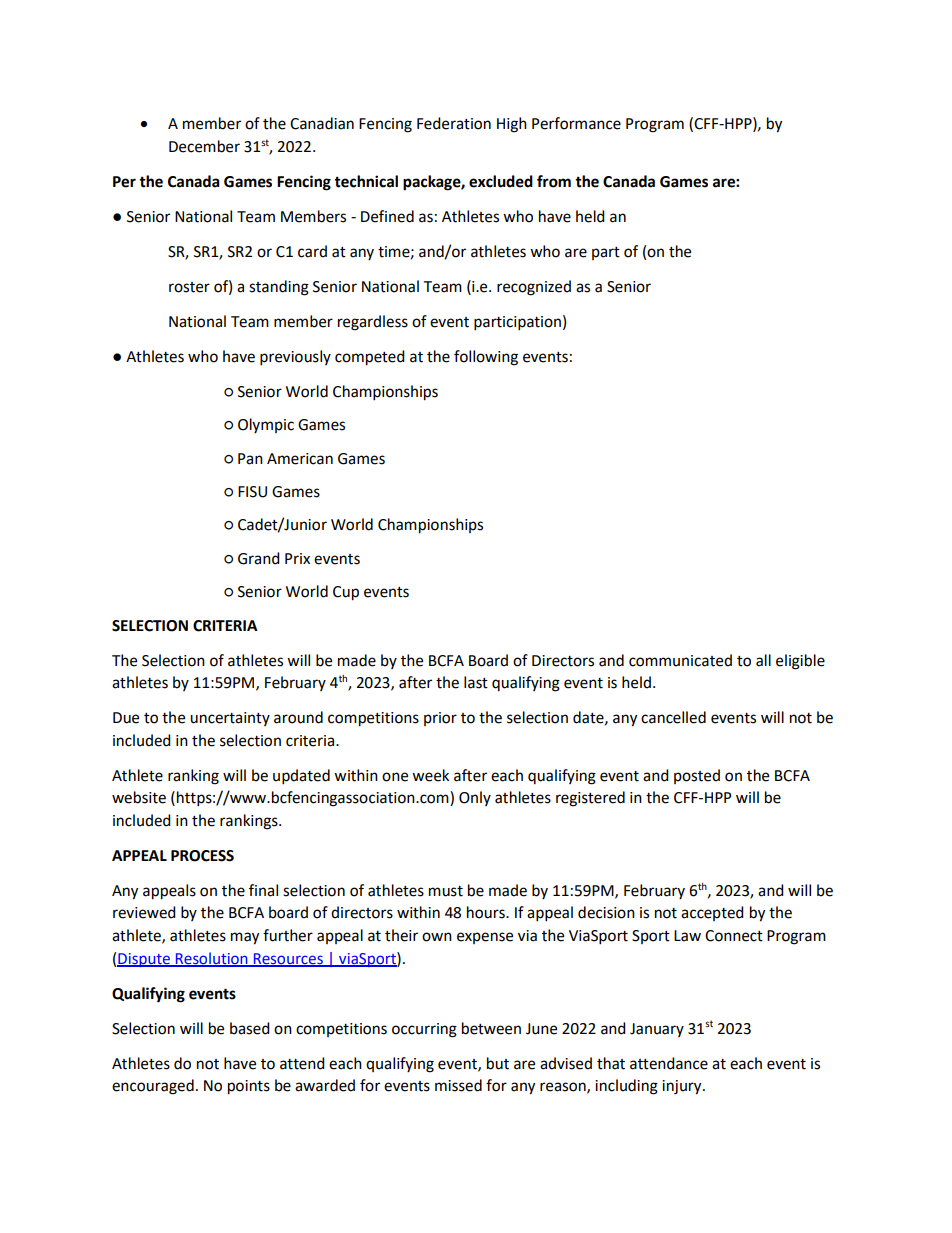 This document has height=1233, width=952. Describe the element at coordinates (576, 123) in the document. I see `Performance` at that location.
